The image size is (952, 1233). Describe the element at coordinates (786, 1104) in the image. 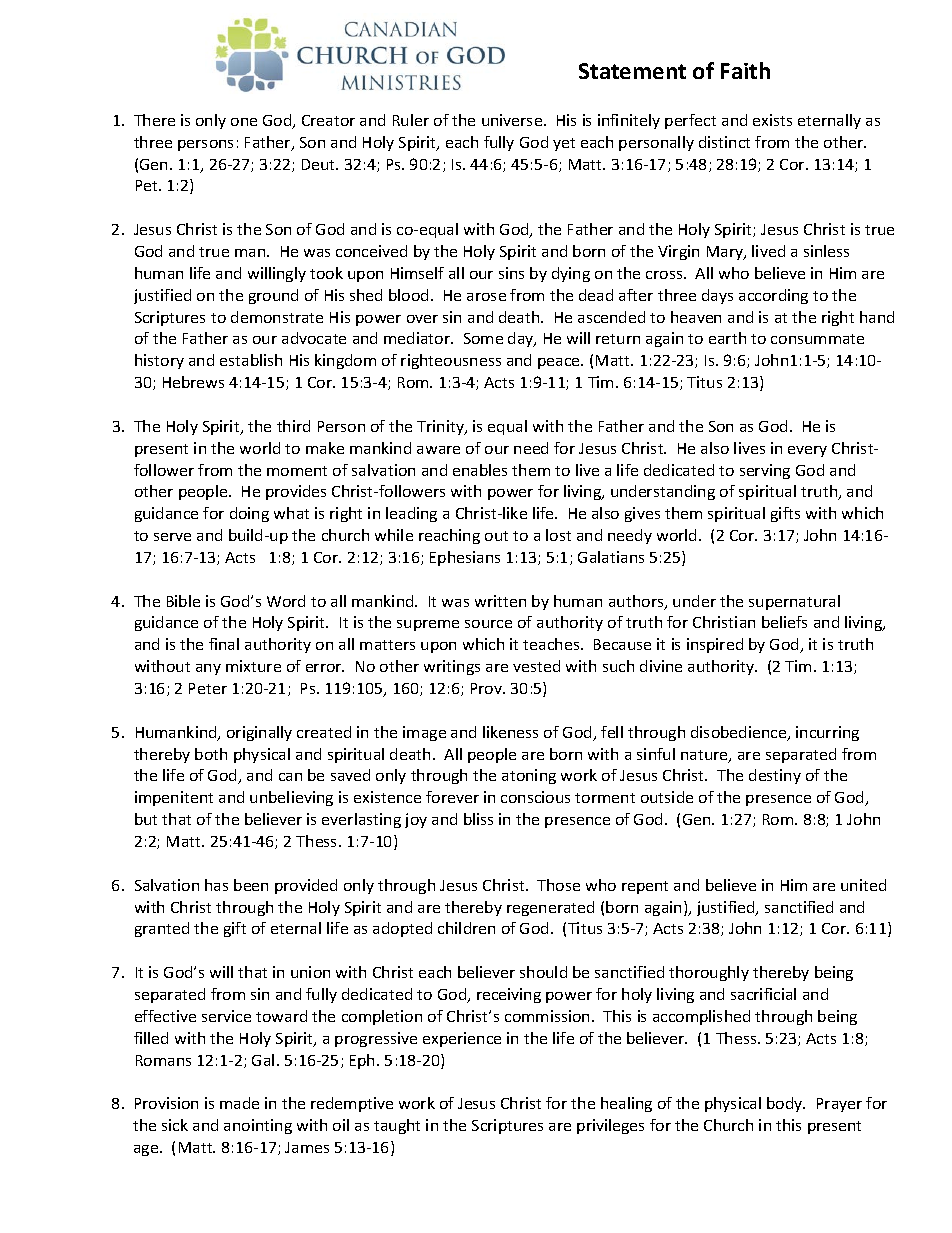

I see `body` at that location.
